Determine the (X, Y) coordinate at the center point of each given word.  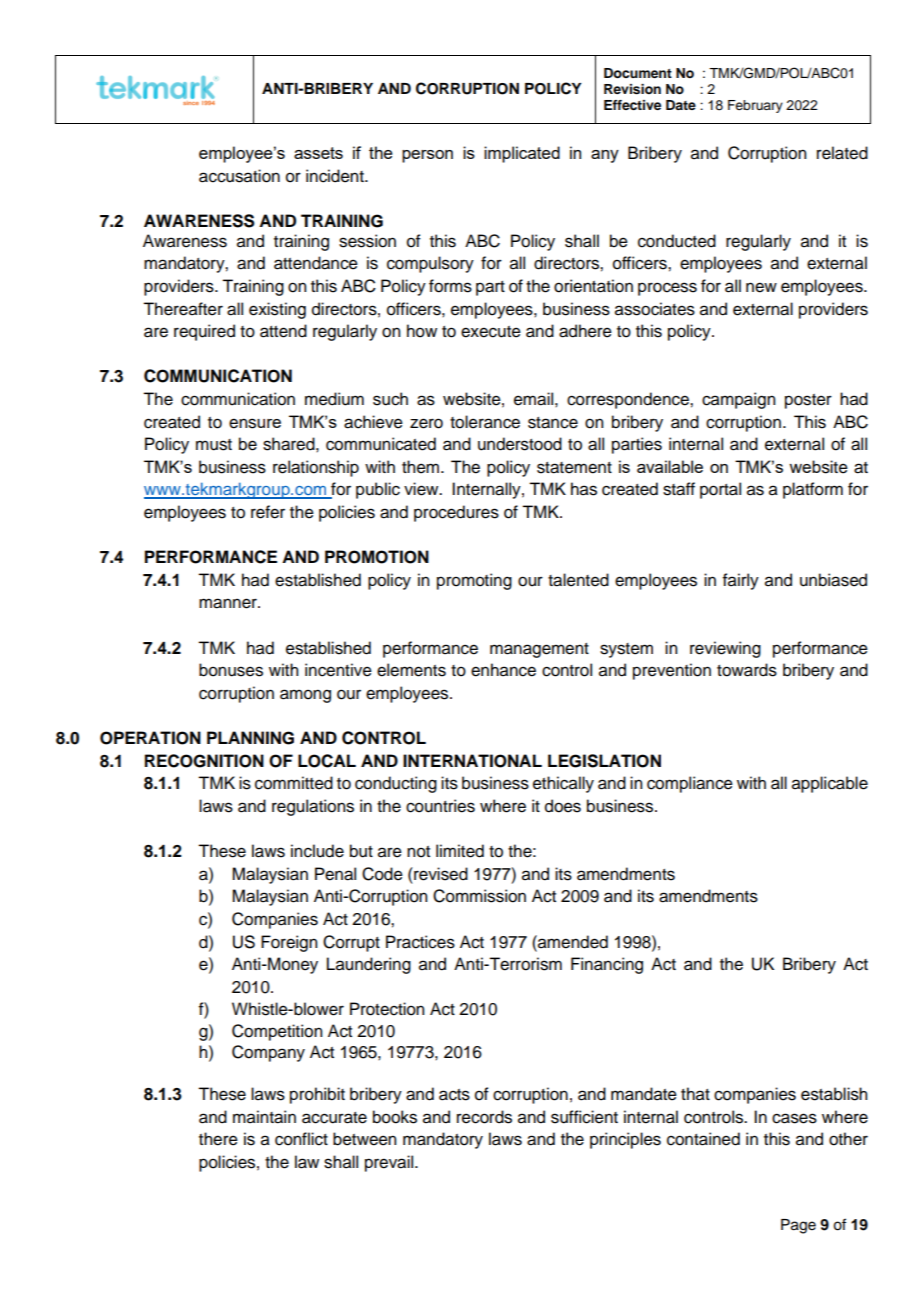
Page (798, 1226)
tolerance (485, 422)
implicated (522, 154)
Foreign (289, 943)
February (755, 106)
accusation (239, 176)
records (484, 1117)
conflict (301, 1139)
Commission (479, 896)
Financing (607, 965)
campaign (738, 400)
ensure (255, 423)
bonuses (231, 670)
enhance (503, 670)
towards (747, 670)
